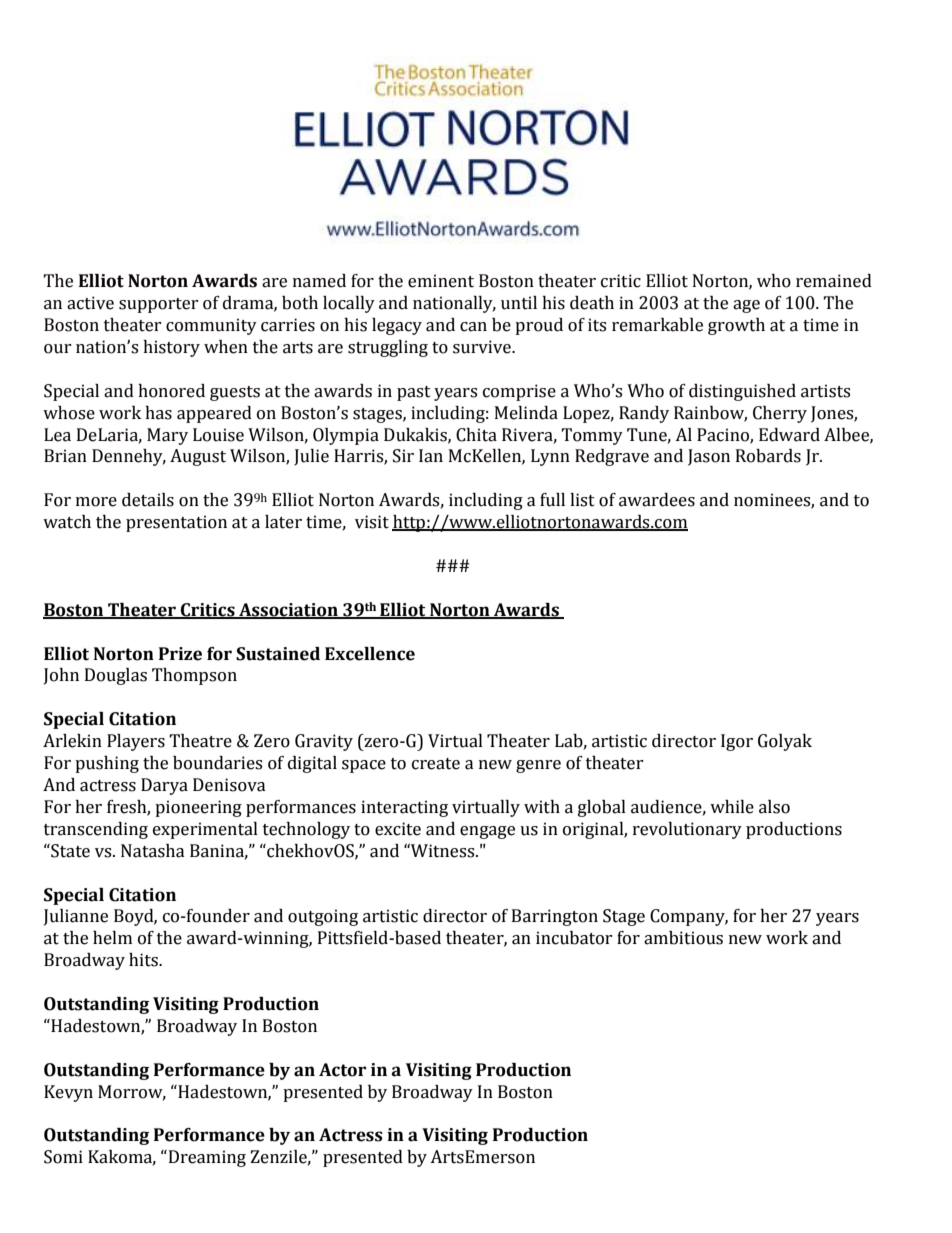 This screenshot has height=1233, width=952. What do you see at coordinates (473, 327) in the screenshot?
I see `can` at bounding box center [473, 327].
